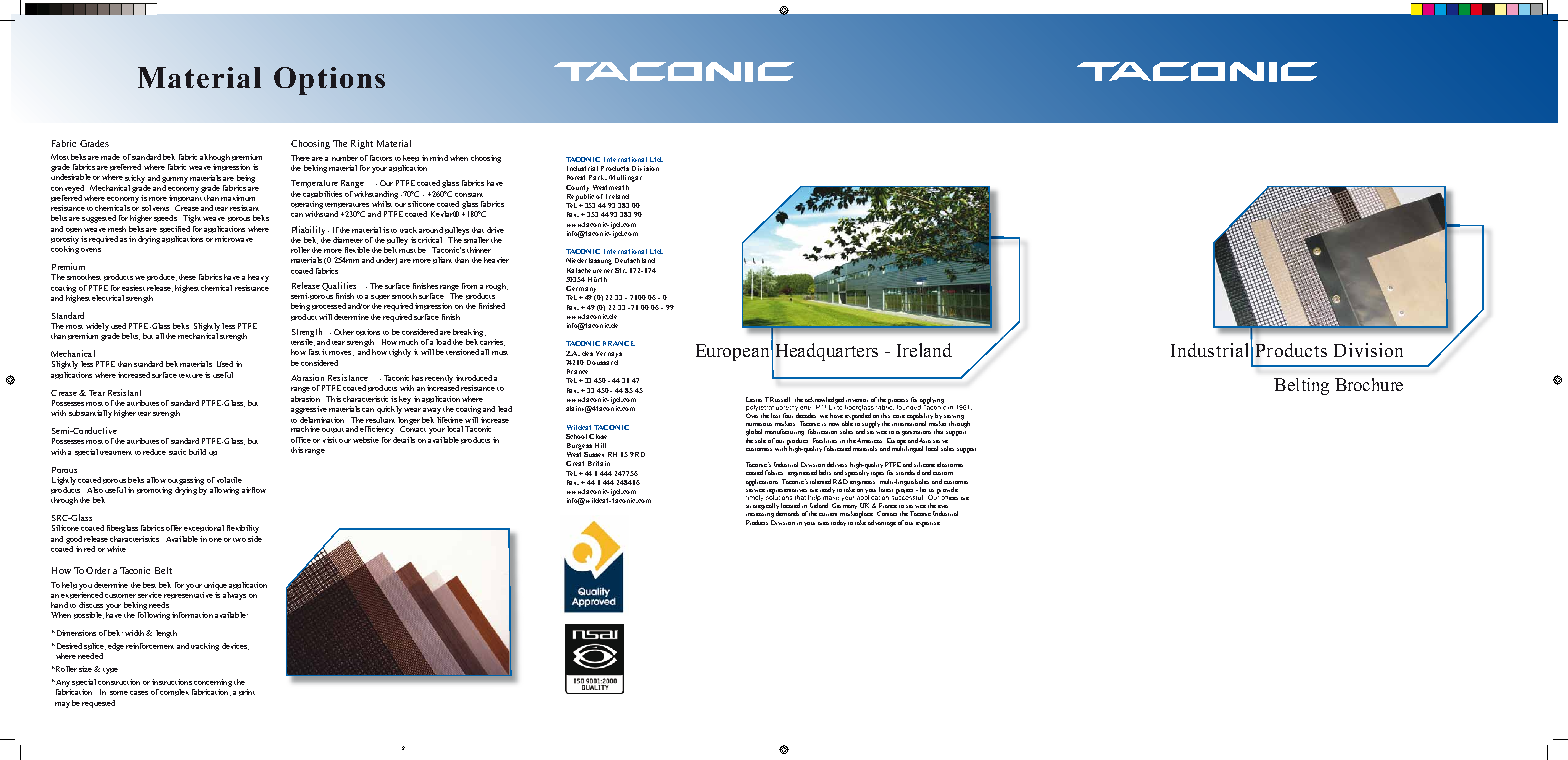 The image size is (1568, 760). Describe the element at coordinates (598, 177) in the screenshot. I see `Park` at that location.
